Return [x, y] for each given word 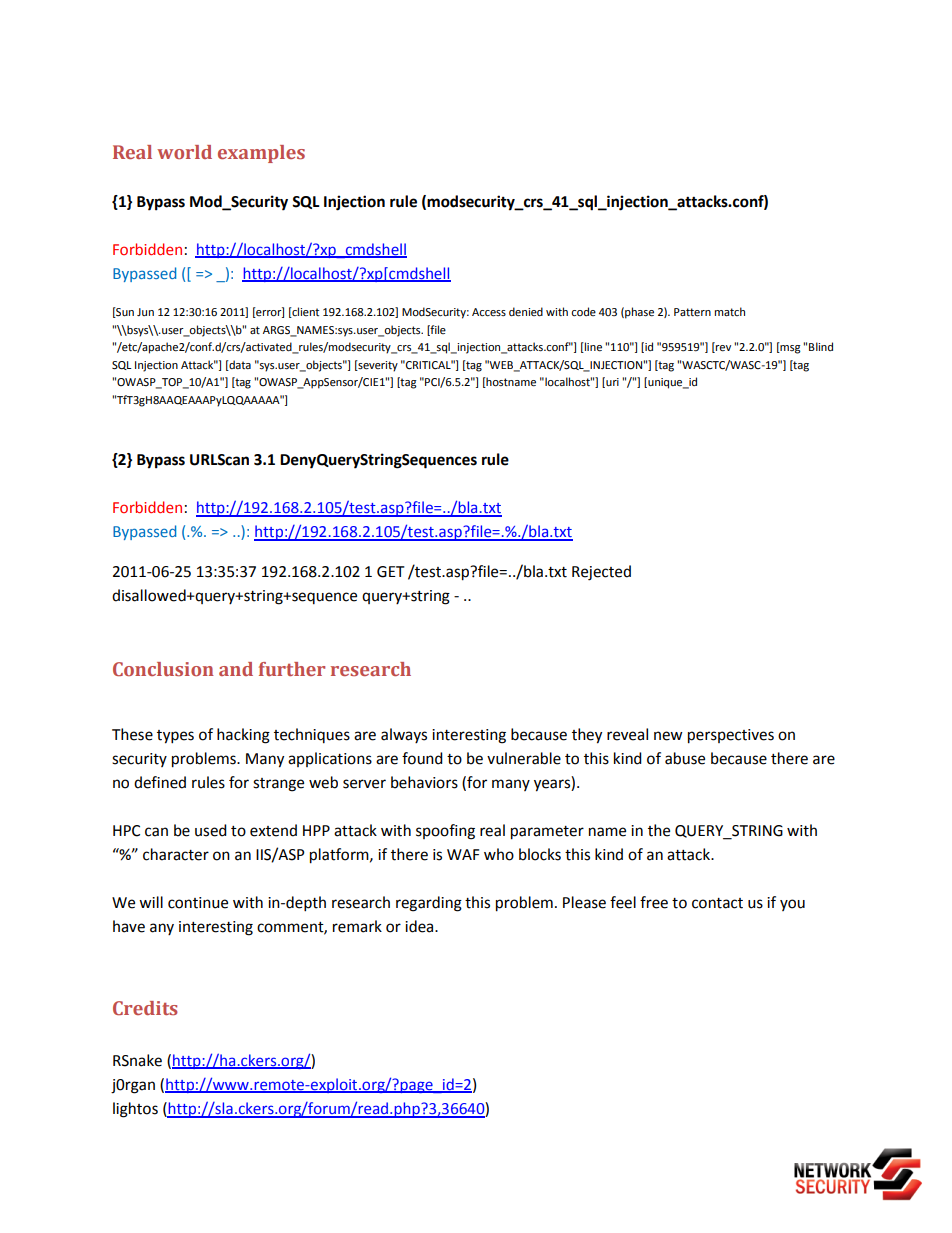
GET [391, 572]
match [730, 311]
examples [261, 154]
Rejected [601, 573]
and [236, 669]
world [184, 152]
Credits [145, 1008]
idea [420, 926]
